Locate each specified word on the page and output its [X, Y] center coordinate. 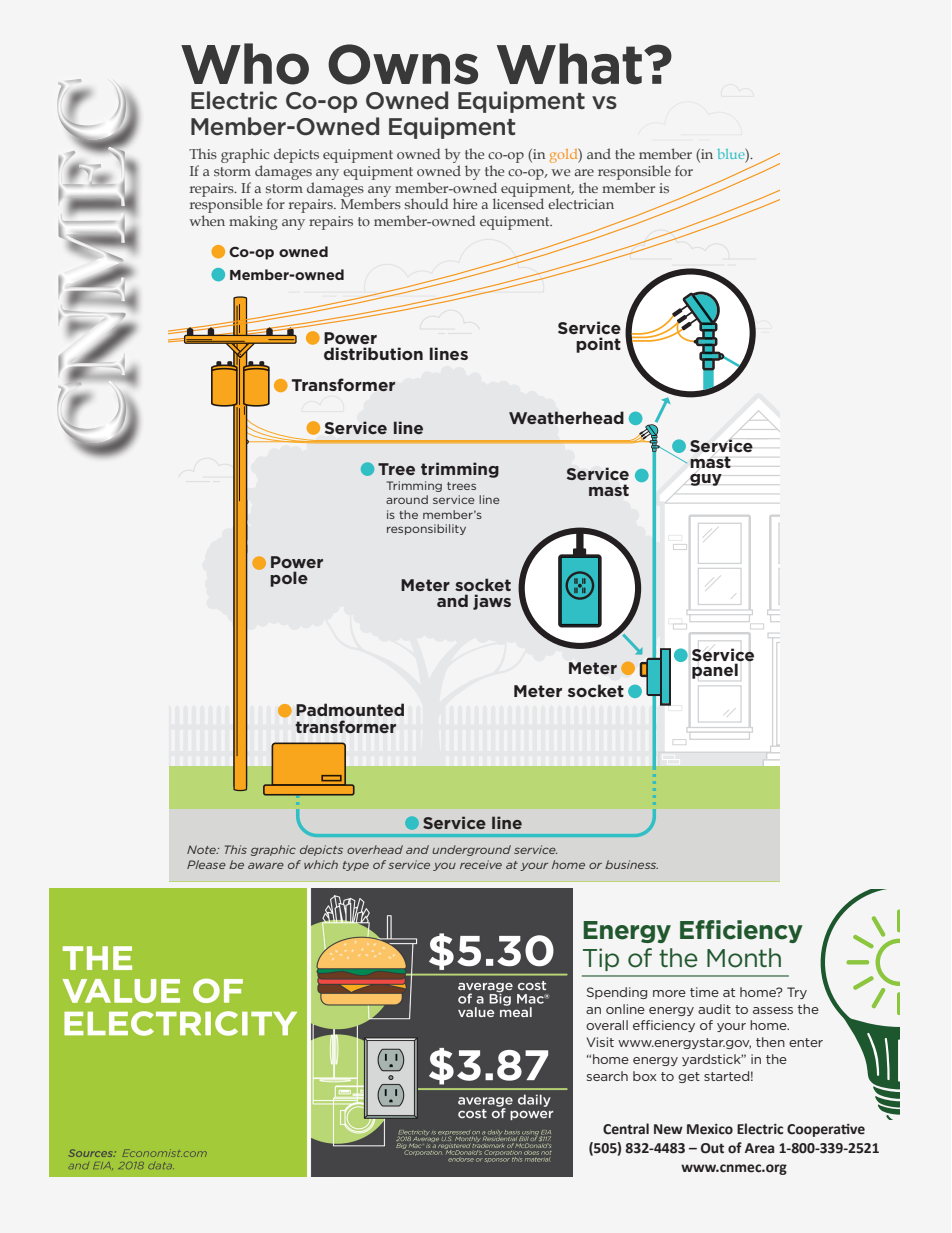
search [607, 1076]
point [598, 345]
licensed [518, 202]
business [631, 864]
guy [706, 479]
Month [744, 958]
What [569, 64]
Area [759, 1148]
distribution [373, 353]
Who [245, 64]
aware [266, 865]
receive [481, 864]
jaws [492, 602]
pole [289, 579]
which [321, 864]
